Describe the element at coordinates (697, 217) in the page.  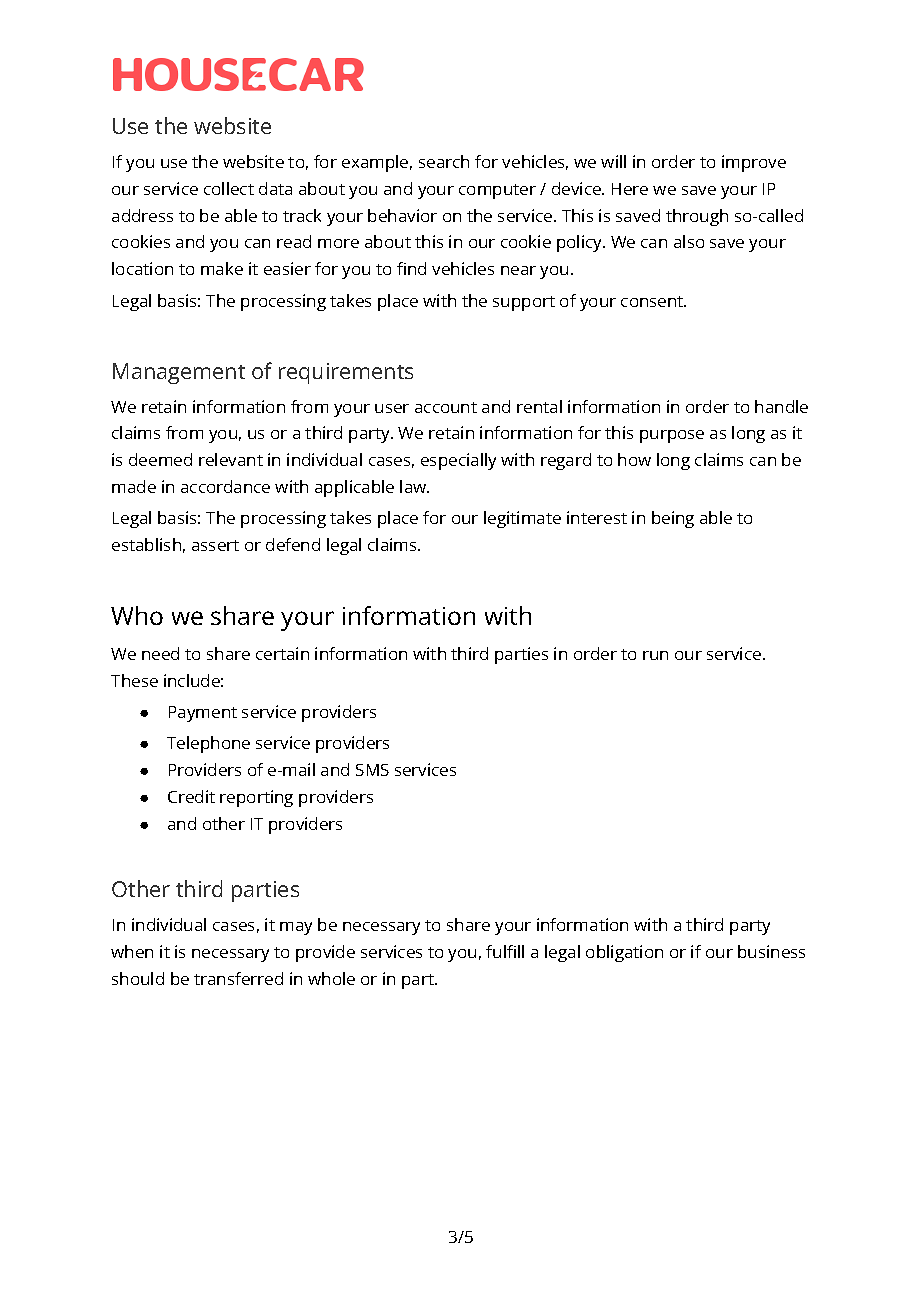
I see `through` at that location.
